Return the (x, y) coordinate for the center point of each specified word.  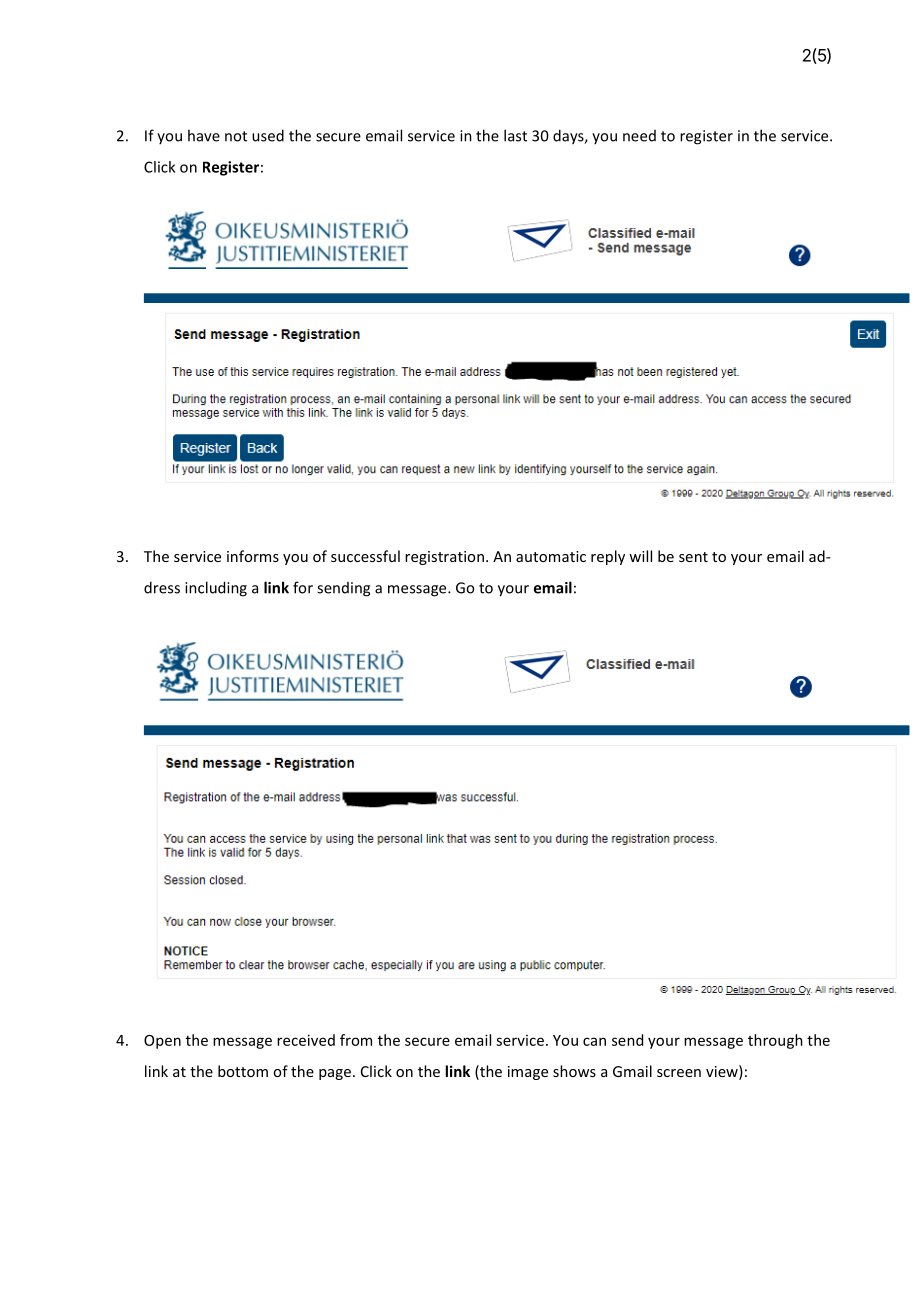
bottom (243, 1071)
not (236, 136)
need (639, 136)
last (515, 135)
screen (679, 1073)
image (528, 1073)
